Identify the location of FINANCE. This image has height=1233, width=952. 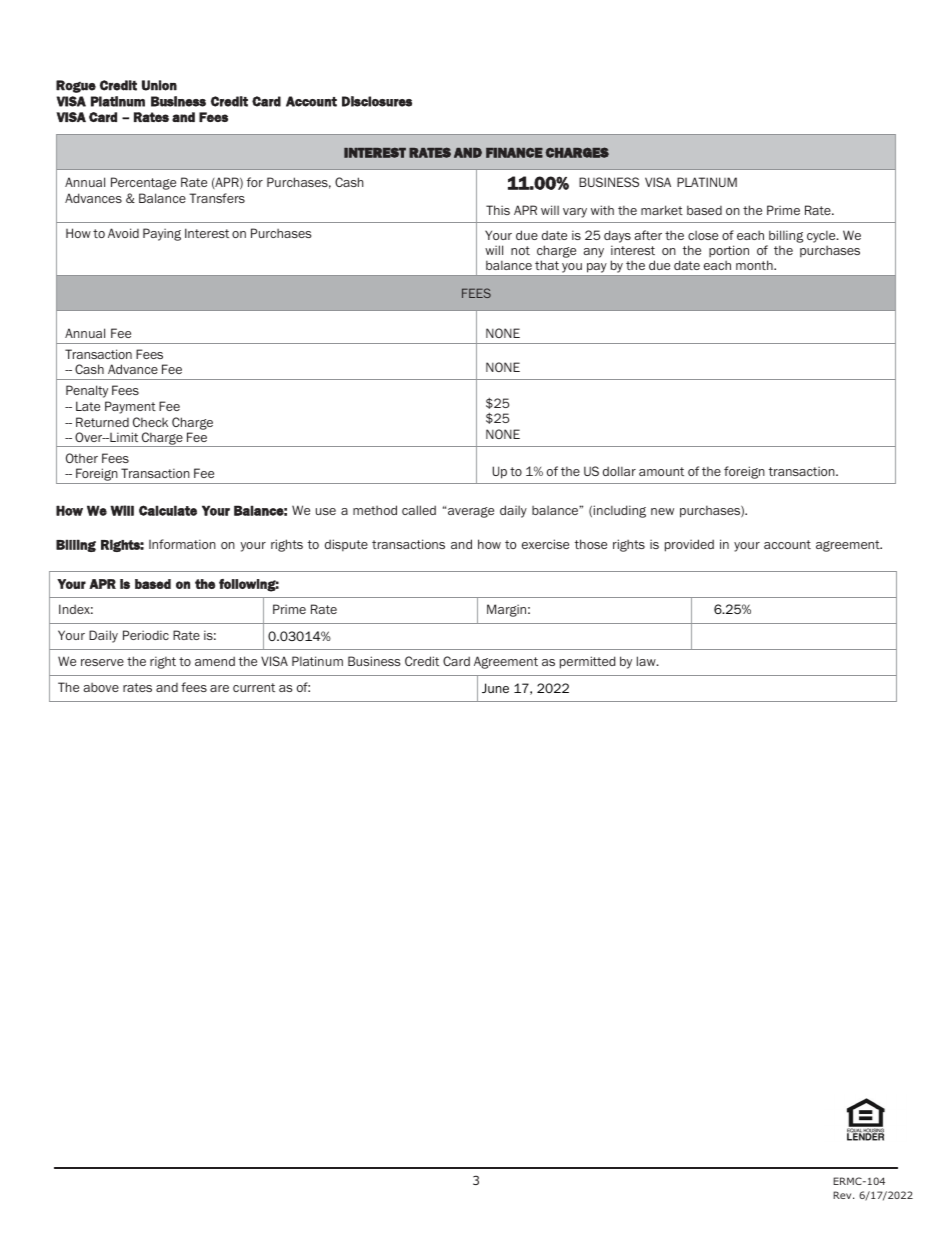
(514, 152).
